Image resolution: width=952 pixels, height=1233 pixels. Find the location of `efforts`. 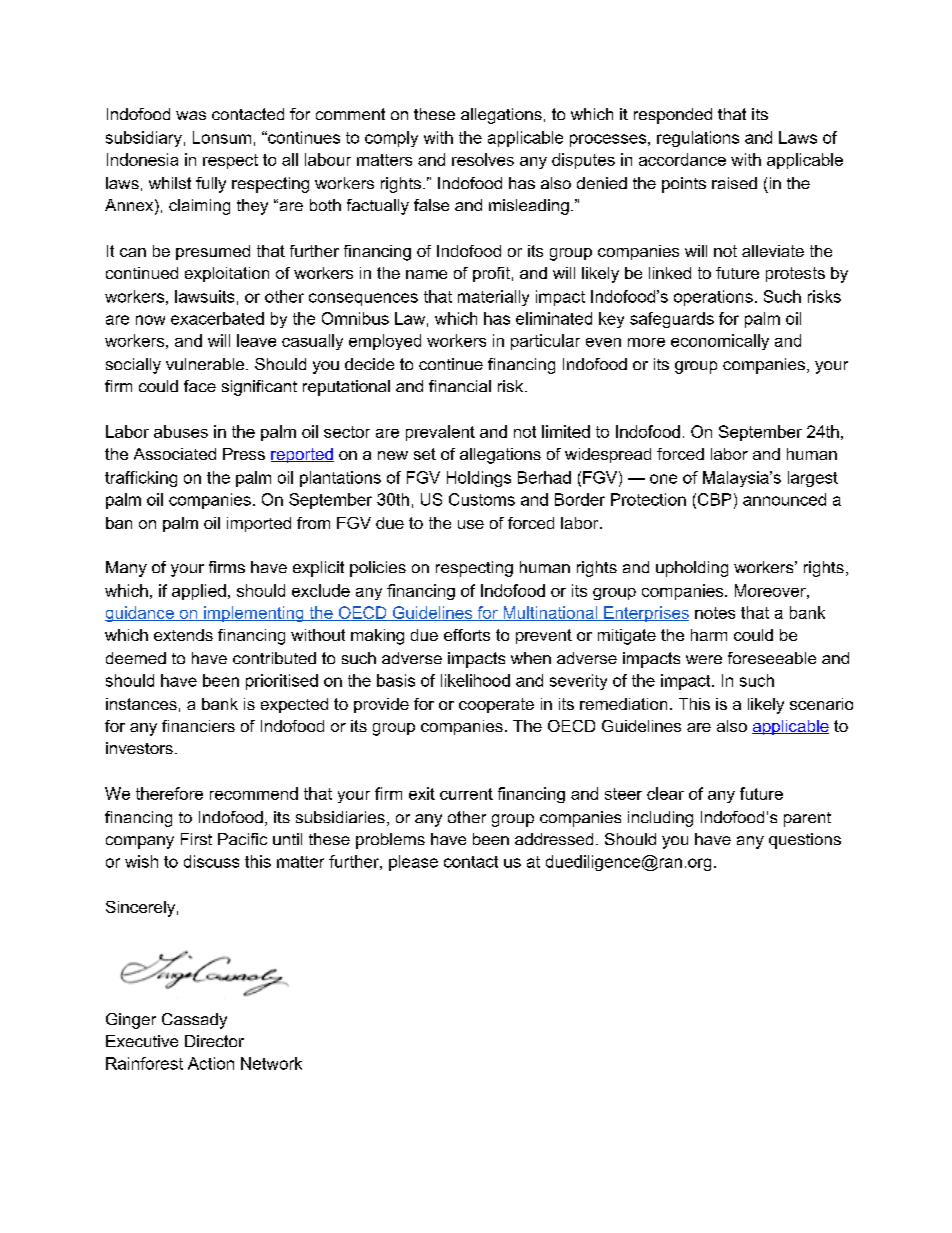

efforts is located at coordinates (467, 635).
